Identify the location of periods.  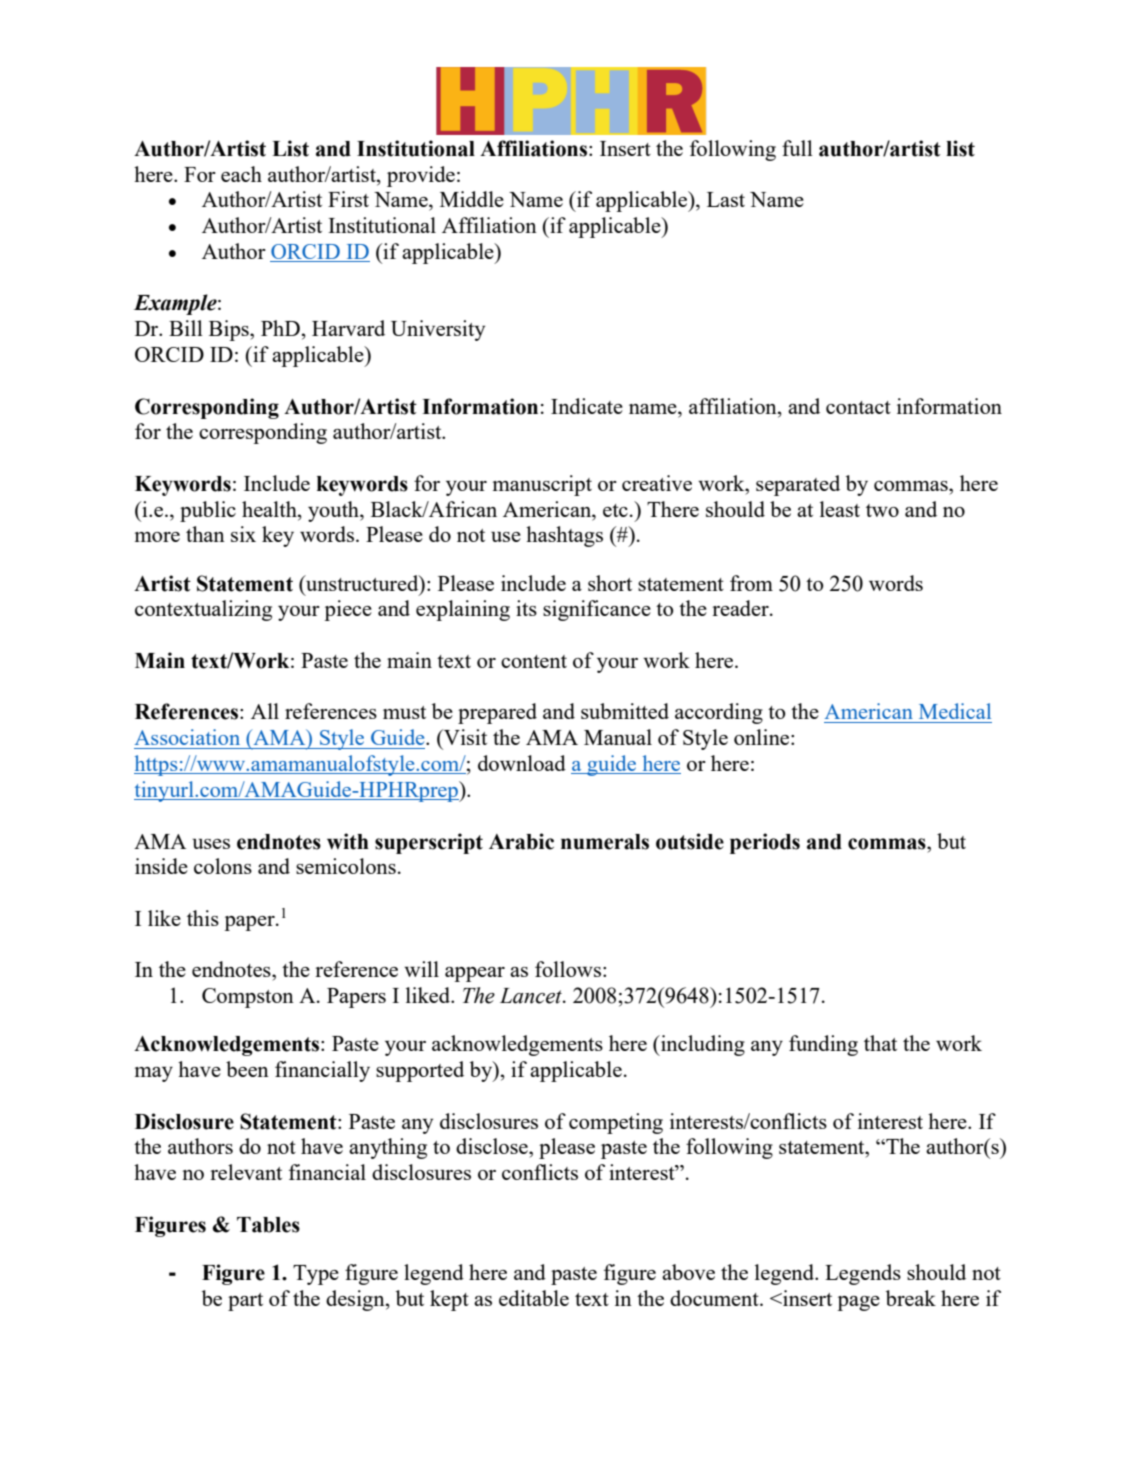
(765, 843).
